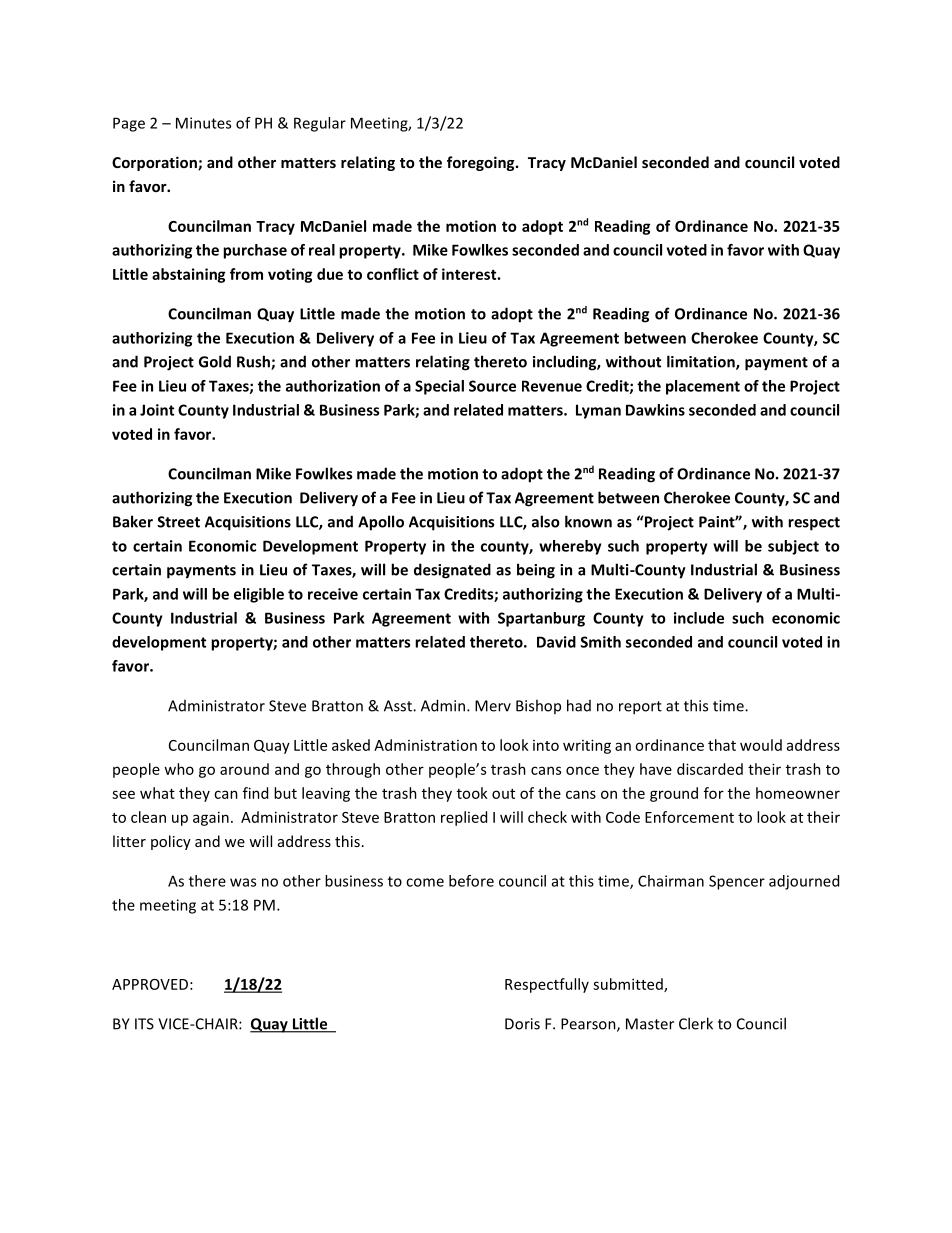 The height and width of the document is (1233, 952). I want to click on eligible, so click(259, 595).
